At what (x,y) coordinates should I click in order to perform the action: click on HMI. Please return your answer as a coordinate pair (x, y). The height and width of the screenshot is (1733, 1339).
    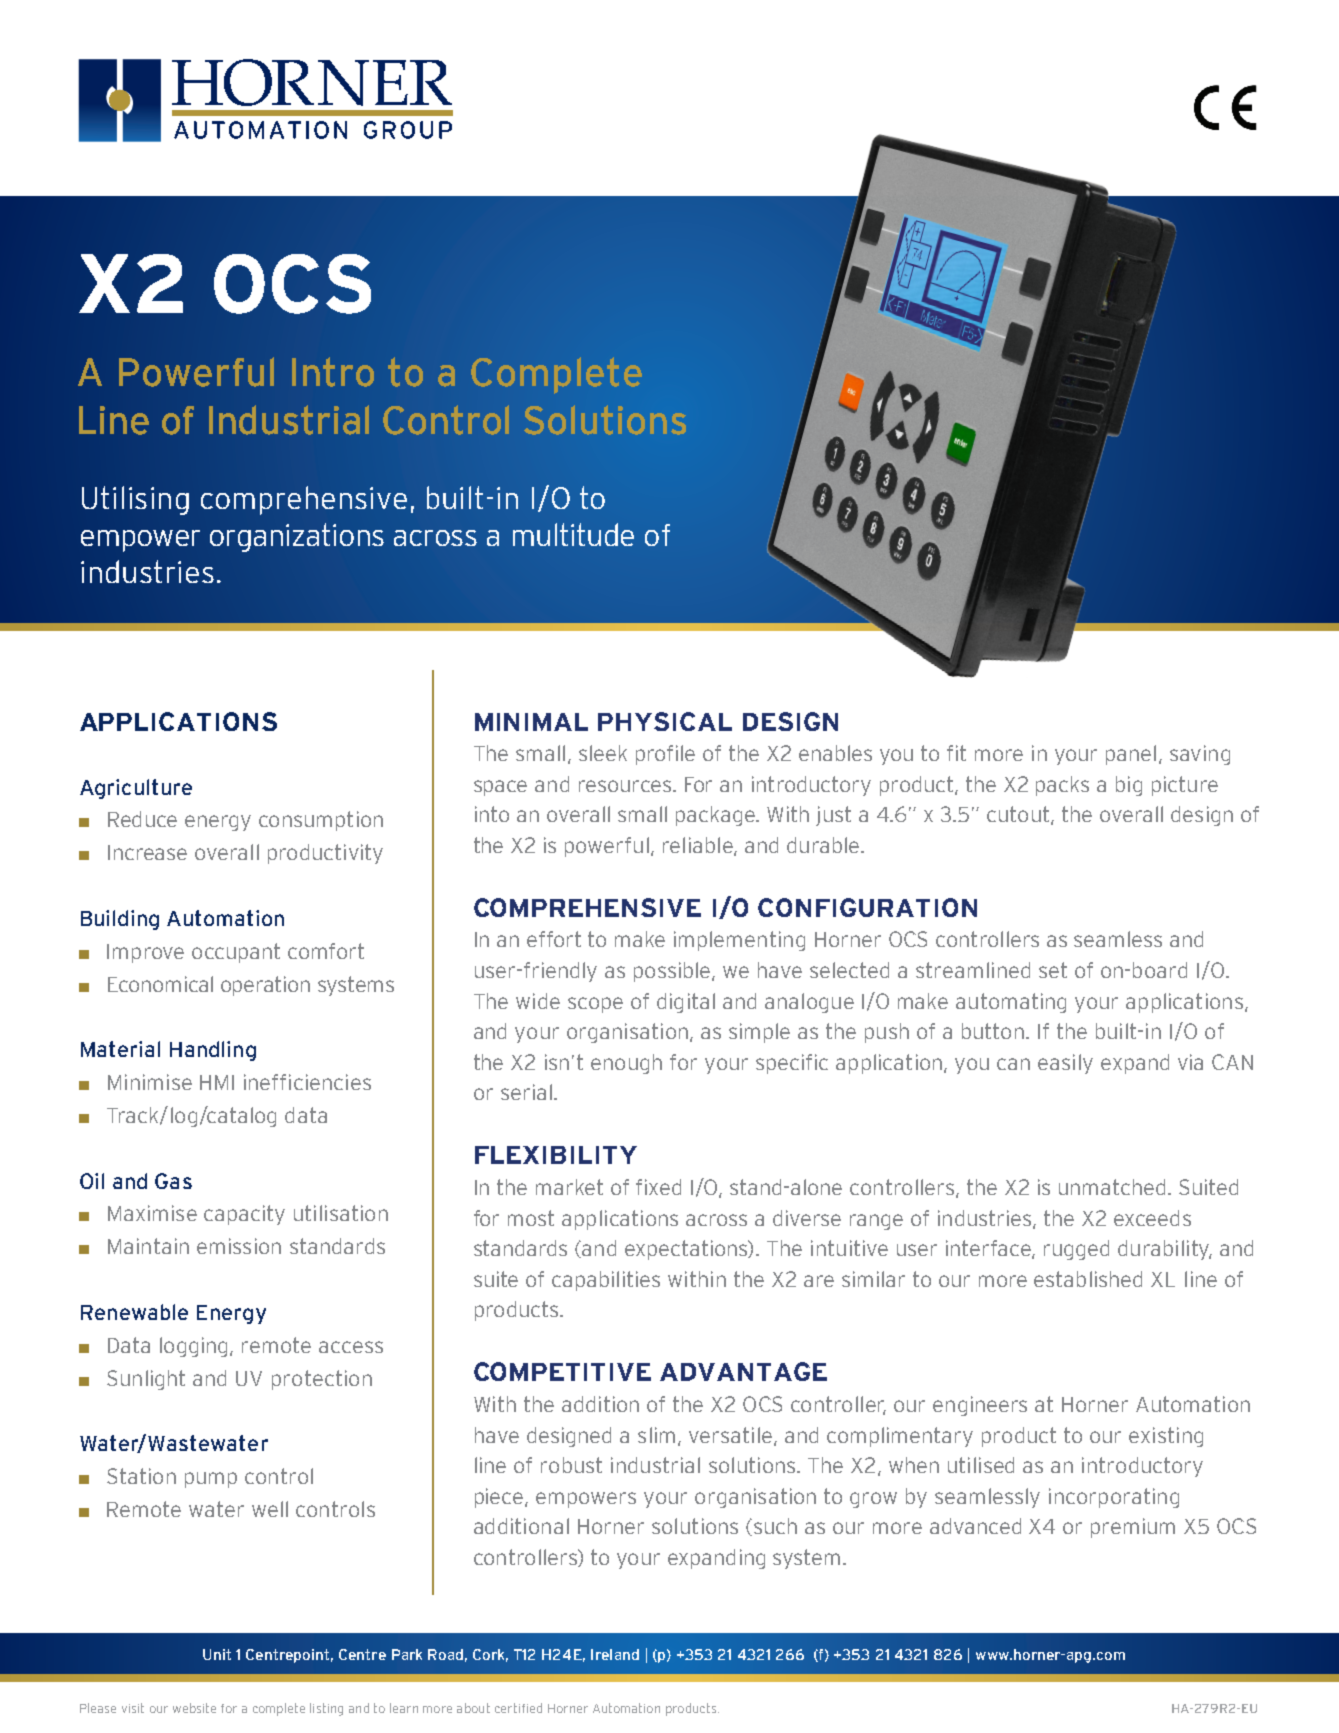
    Looking at the image, I should click on (217, 1082).
